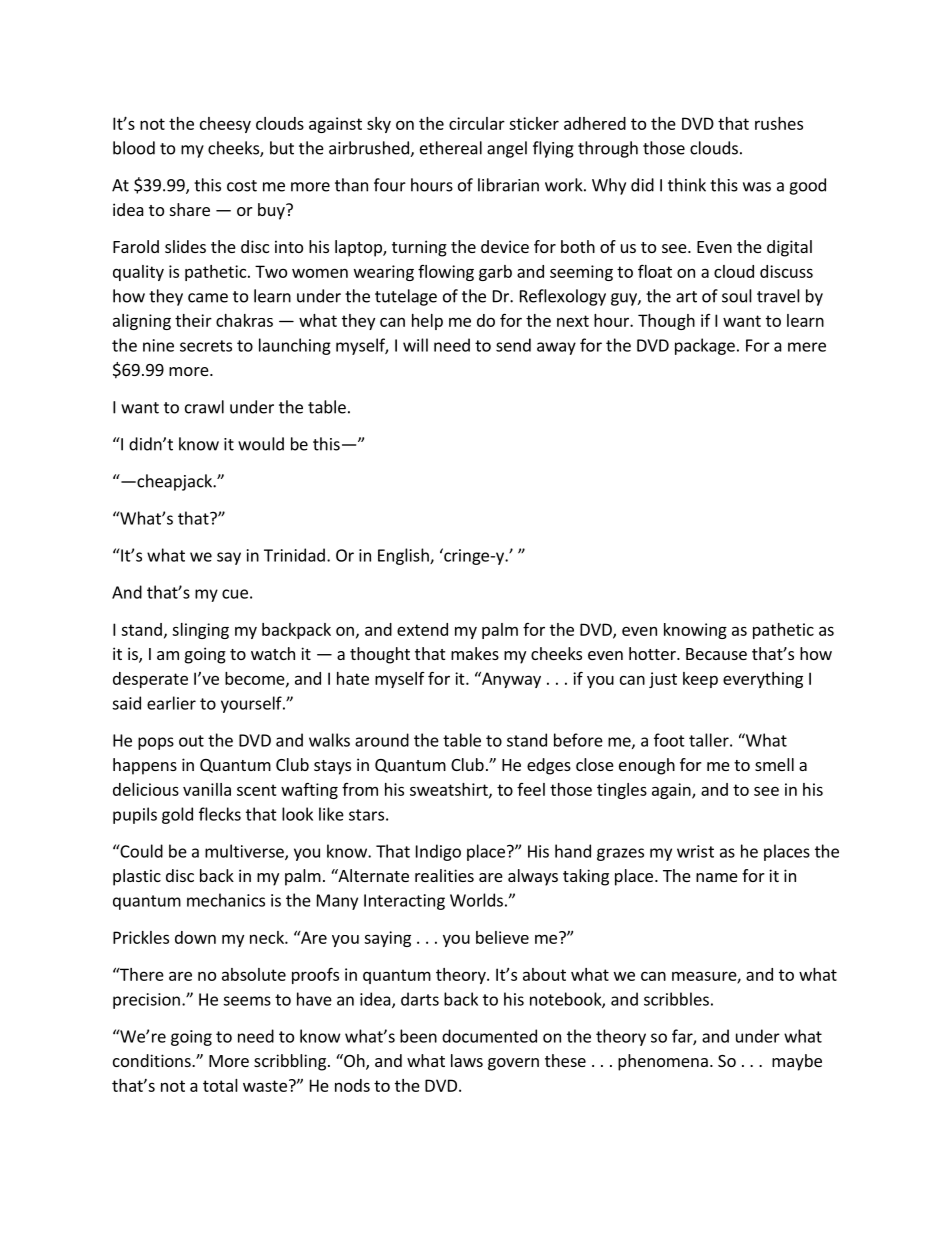 The height and width of the screenshot is (1233, 952). What do you see at coordinates (422, 629) in the screenshot?
I see `extend` at bounding box center [422, 629].
